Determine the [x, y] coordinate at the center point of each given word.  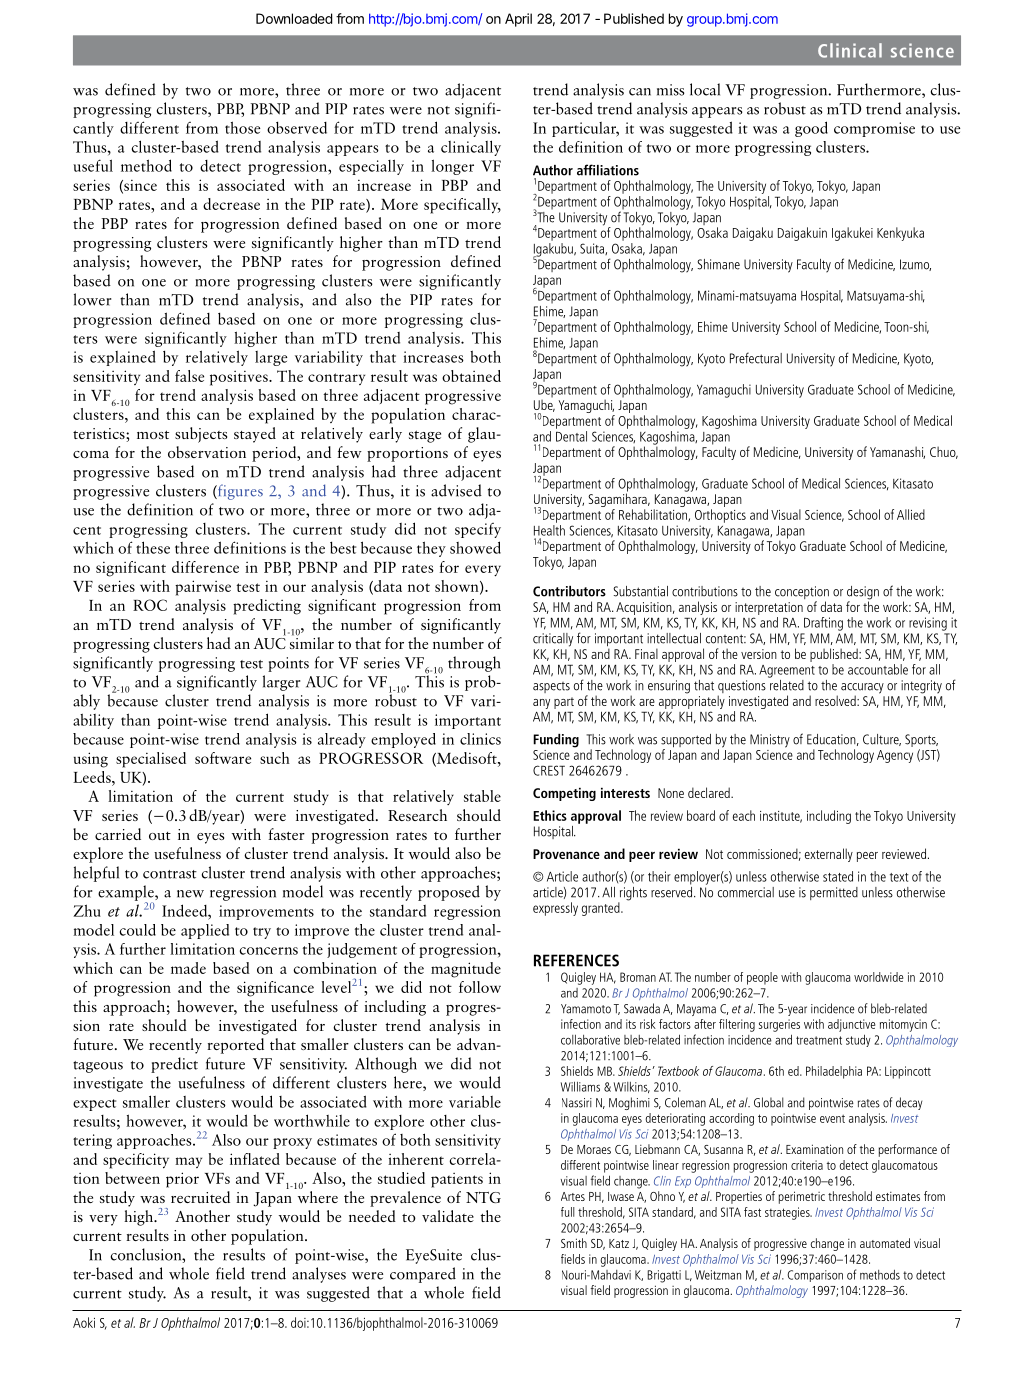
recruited [200, 1197]
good [811, 129]
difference [205, 567]
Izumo [915, 265]
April [518, 20]
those [242, 127]
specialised [151, 760]
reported [235, 1046]
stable [482, 796]
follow [480, 987]
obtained [471, 376]
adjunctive [851, 1025]
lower [92, 299]
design [863, 594]
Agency [895, 756]
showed [475, 547]
